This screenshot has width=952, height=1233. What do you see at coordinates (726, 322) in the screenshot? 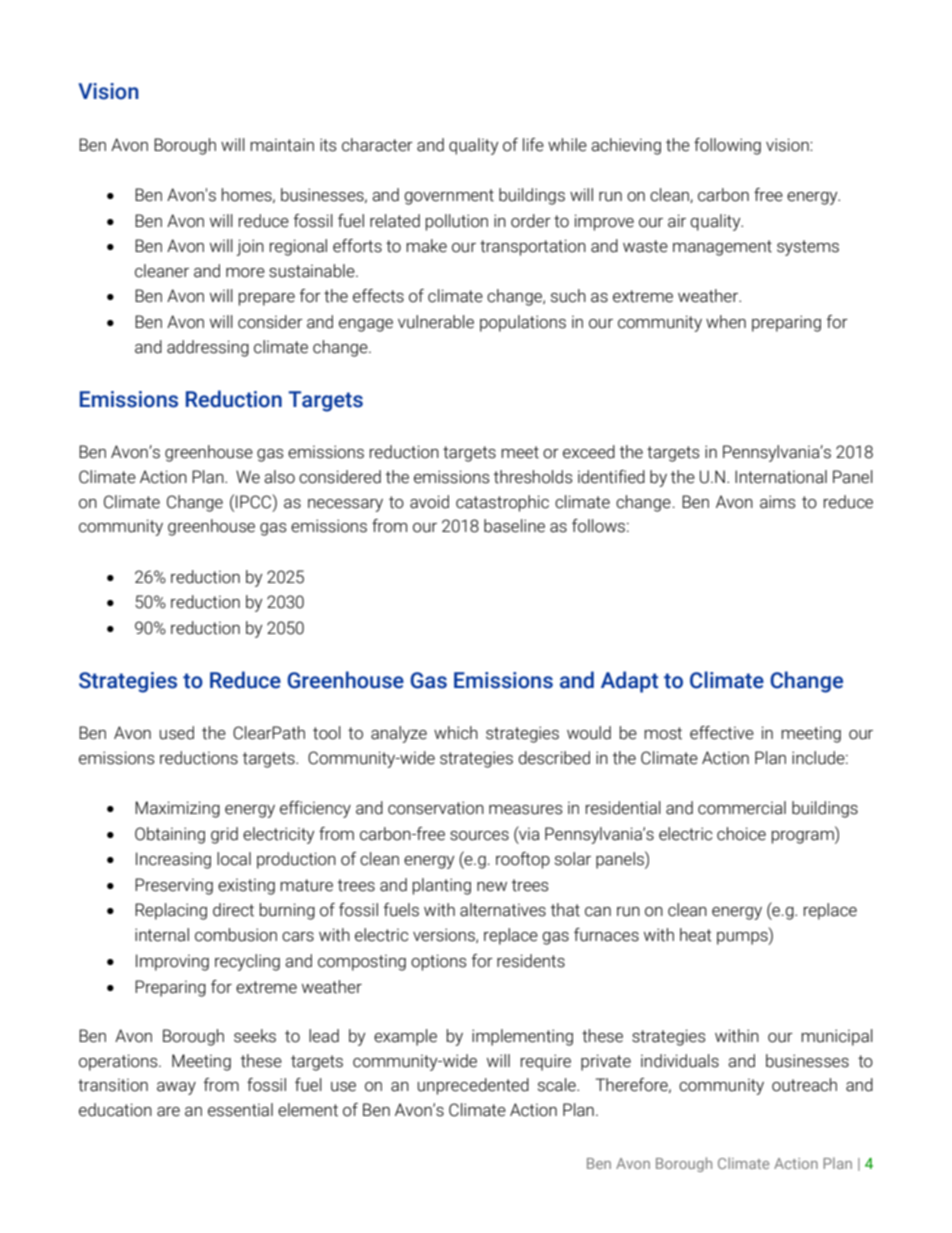
I see `when` at bounding box center [726, 322].
